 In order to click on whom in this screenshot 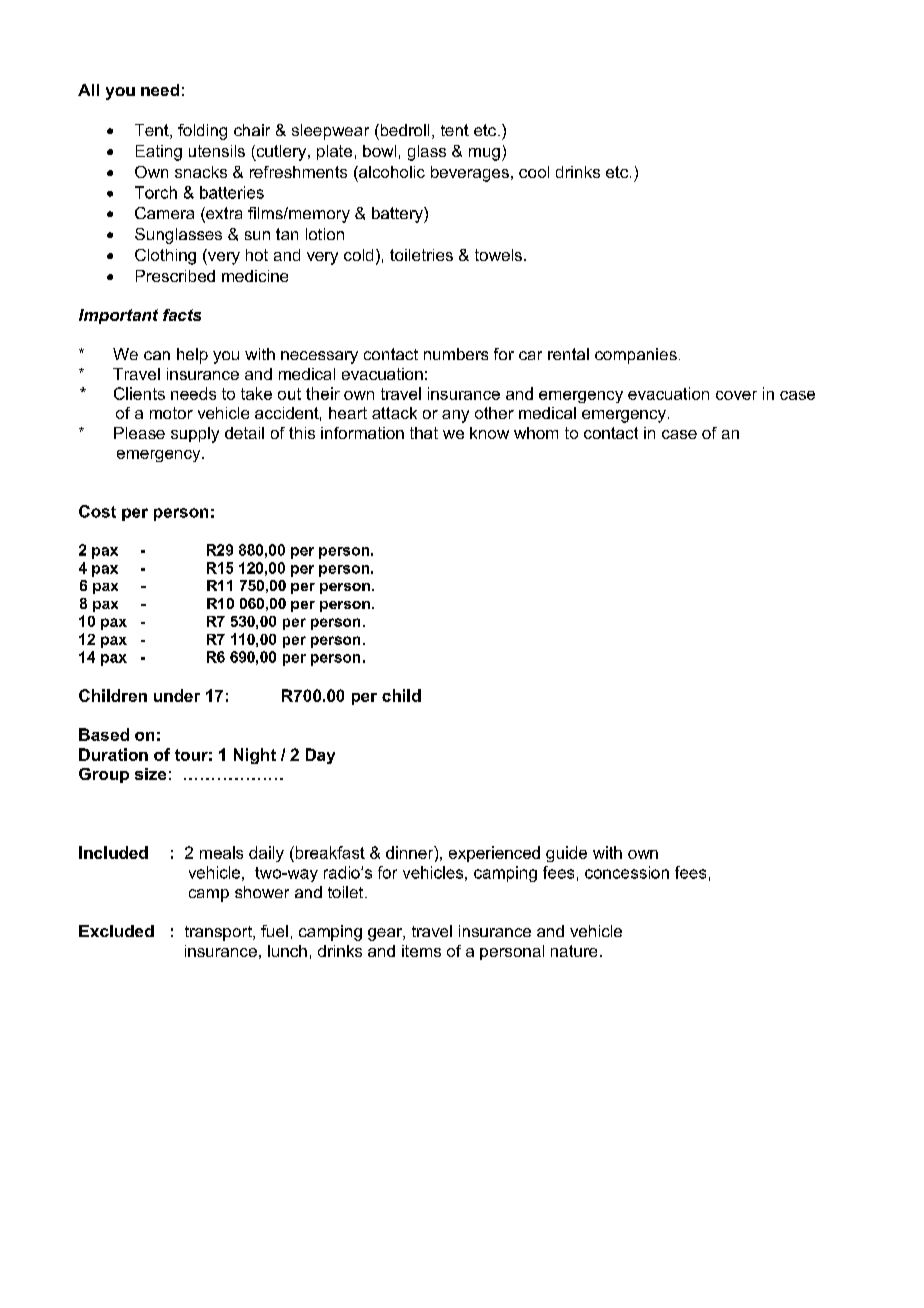, I will do `click(536, 433)`.
